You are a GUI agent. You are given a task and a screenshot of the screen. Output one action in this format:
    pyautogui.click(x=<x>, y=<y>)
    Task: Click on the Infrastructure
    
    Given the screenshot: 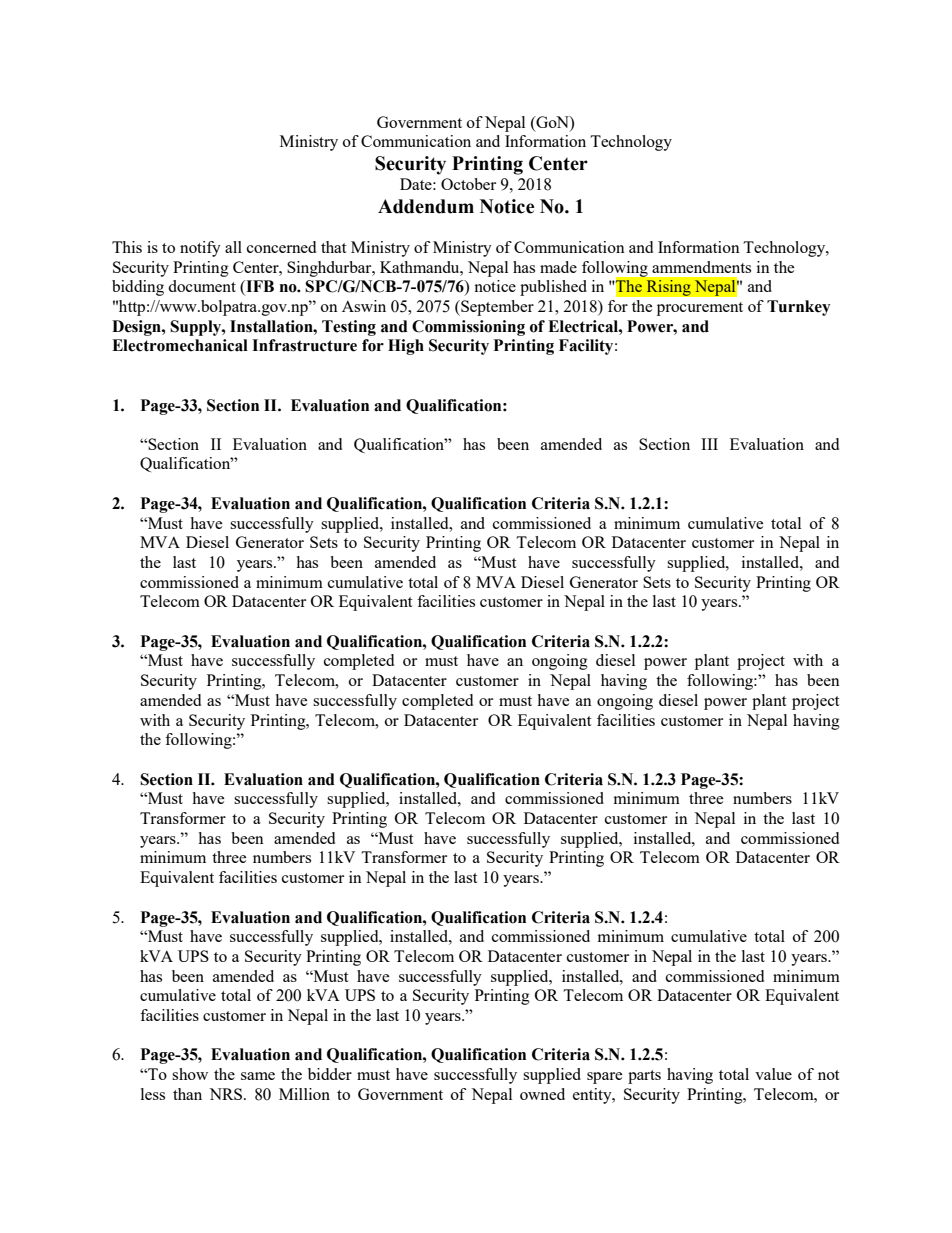 What is the action you would take?
    pyautogui.click(x=304, y=345)
